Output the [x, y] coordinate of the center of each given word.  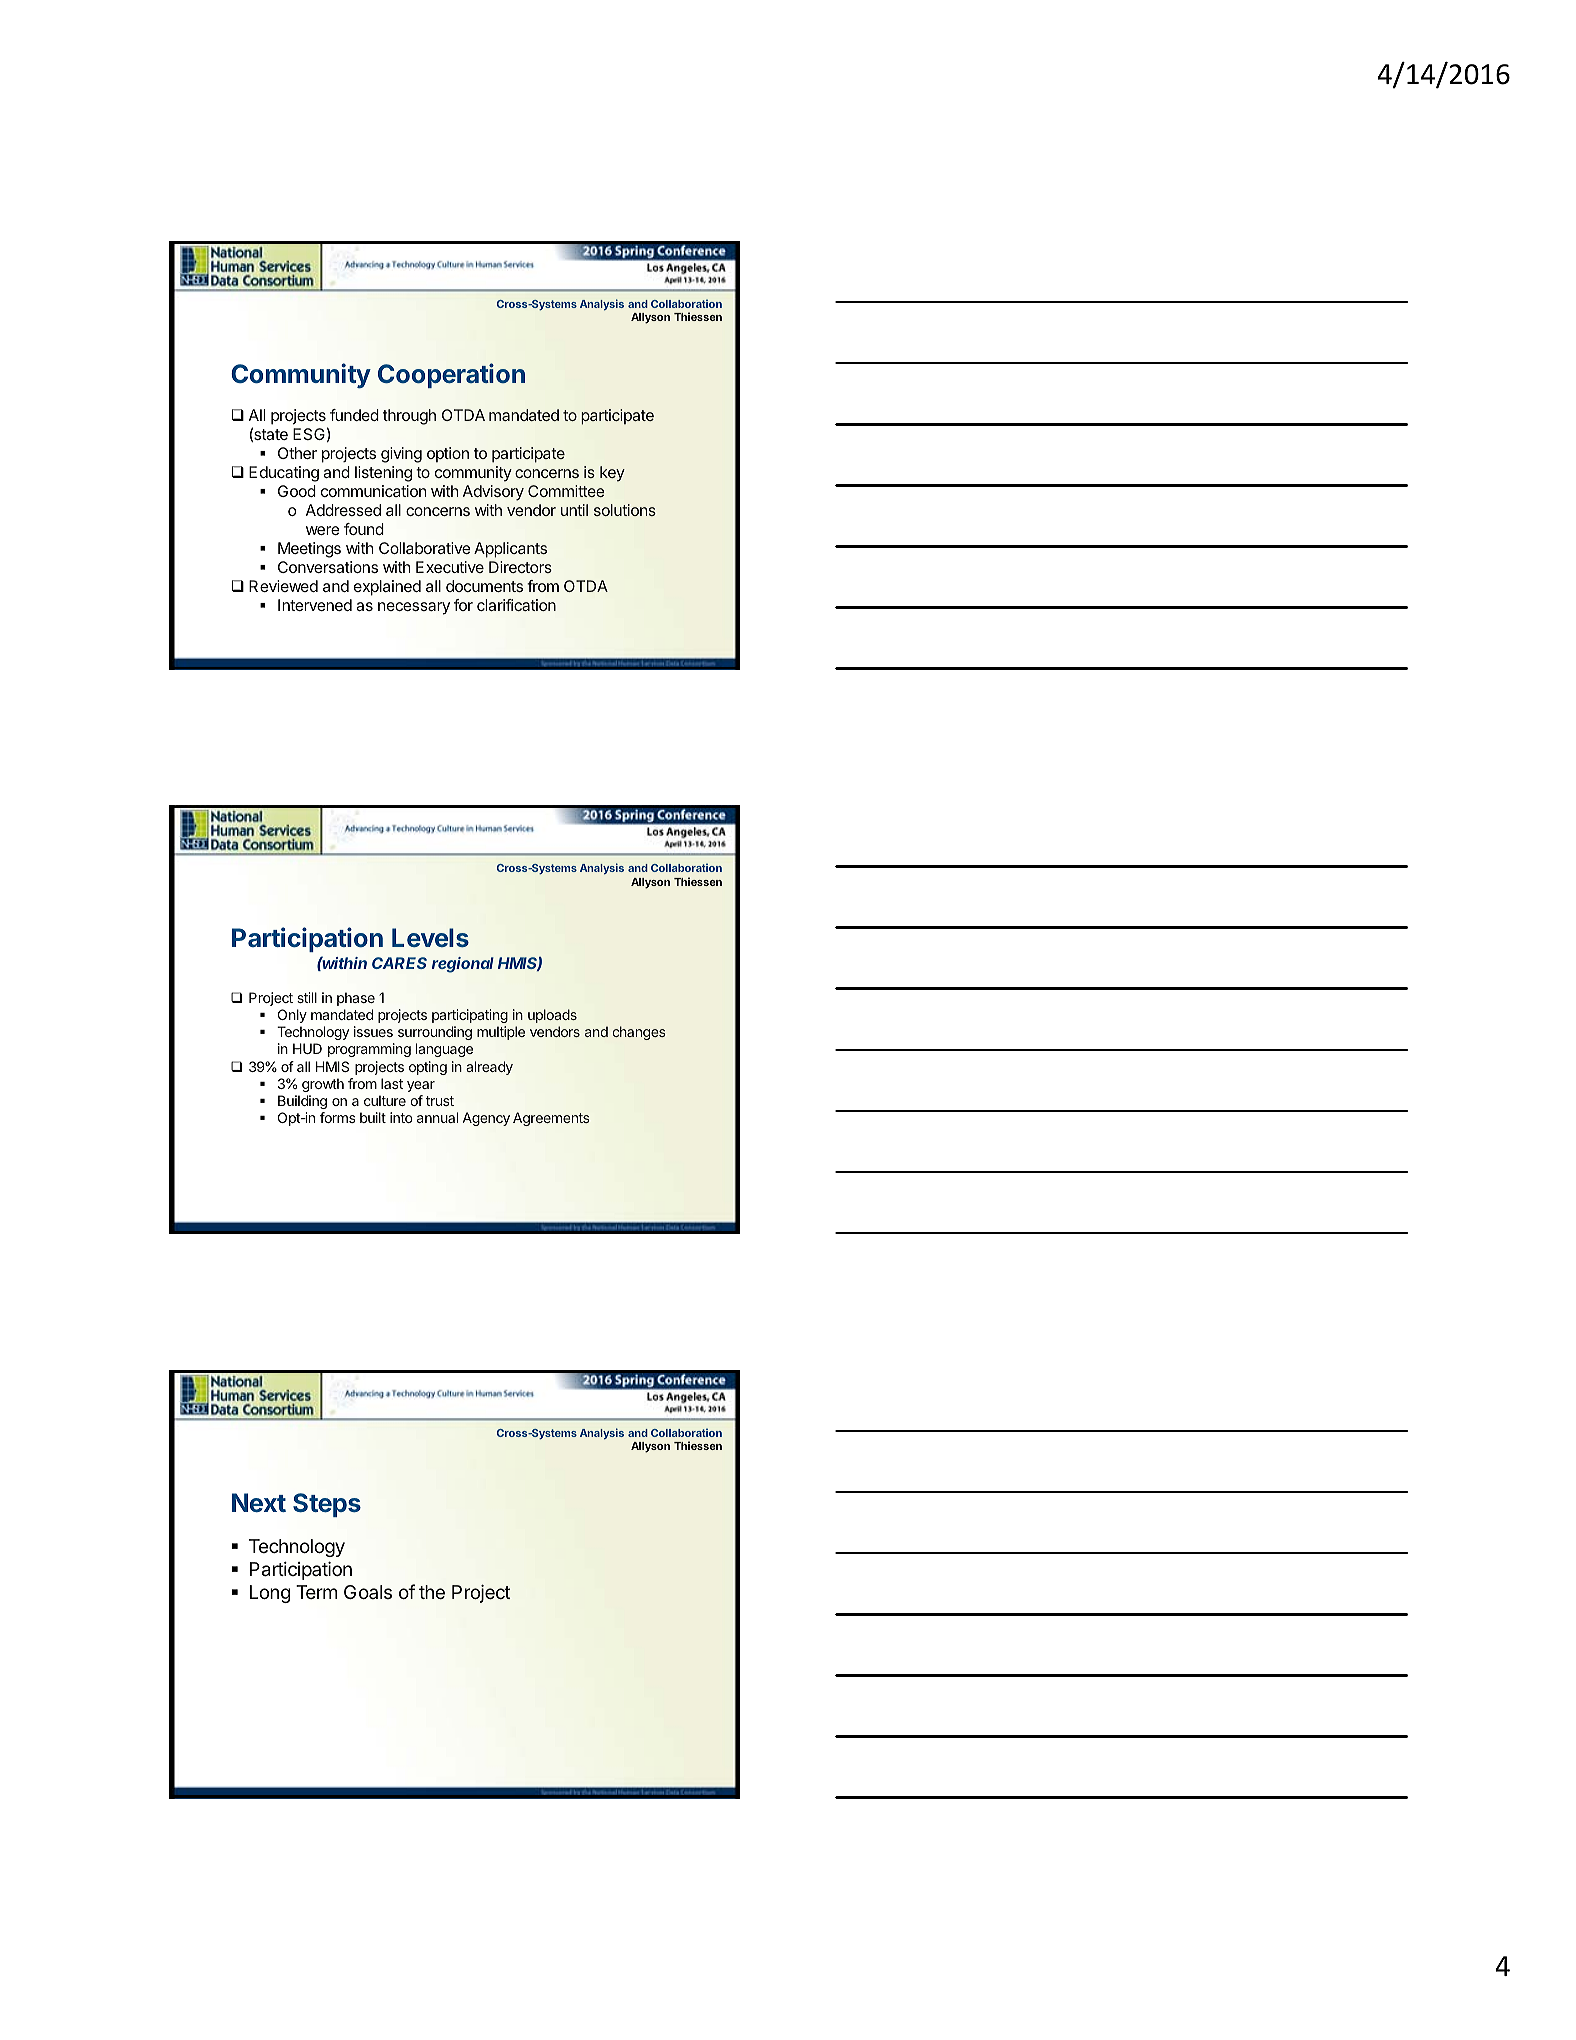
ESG [309, 434]
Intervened [315, 605]
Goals [368, 1592]
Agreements [551, 1119]
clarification [516, 605]
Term [316, 1592]
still [307, 997]
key [612, 474]
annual [437, 1117]
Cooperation [451, 375]
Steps [327, 1505]
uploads [552, 1016]
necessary [414, 608]
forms [338, 1117]
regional [463, 965]
